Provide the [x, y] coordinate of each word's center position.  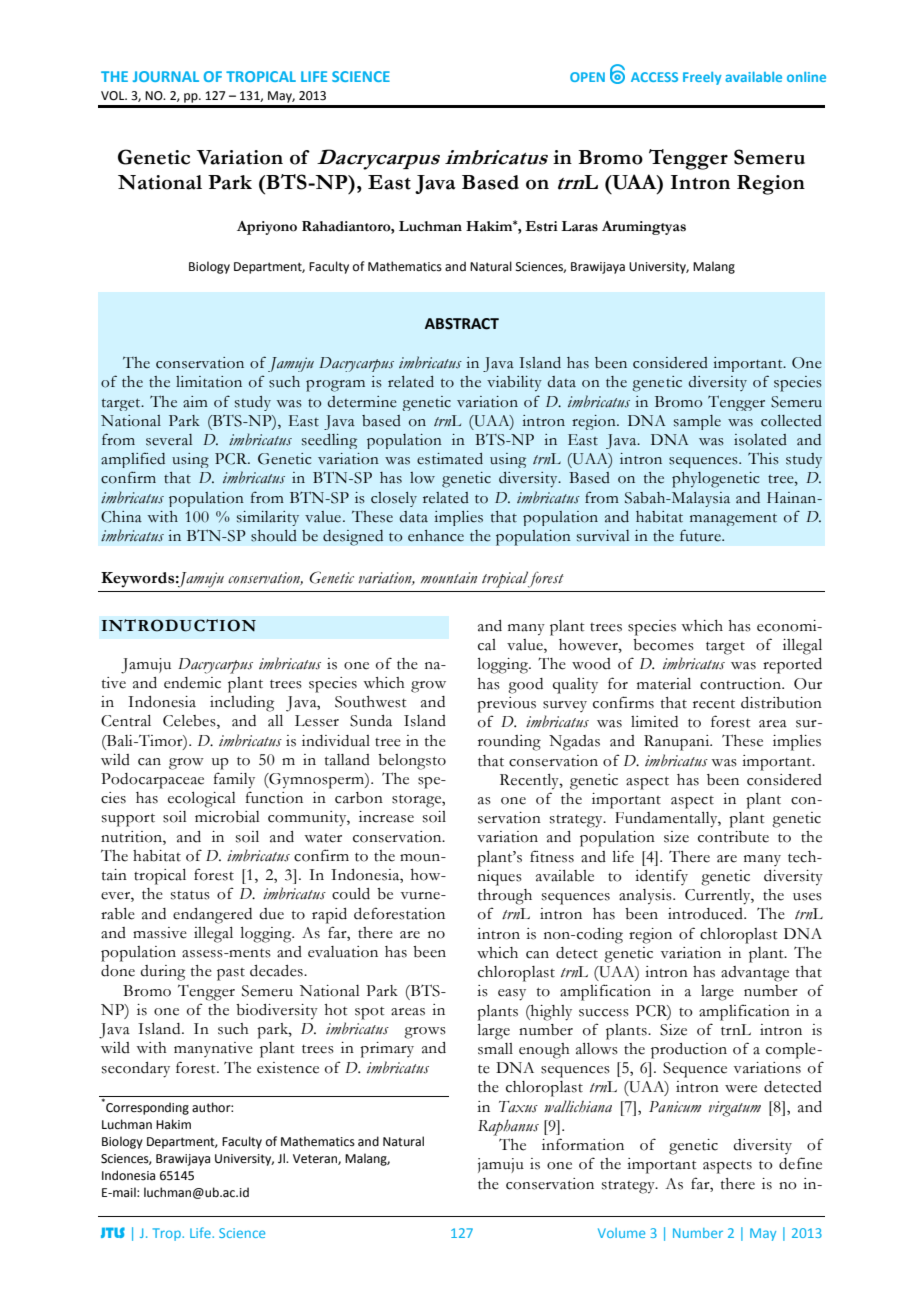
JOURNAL [166, 76]
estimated [450, 459]
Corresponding [146, 1107]
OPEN [587, 77]
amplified [133, 460]
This [763, 458]
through [505, 897]
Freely [702, 78]
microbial [227, 817]
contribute [733, 837]
